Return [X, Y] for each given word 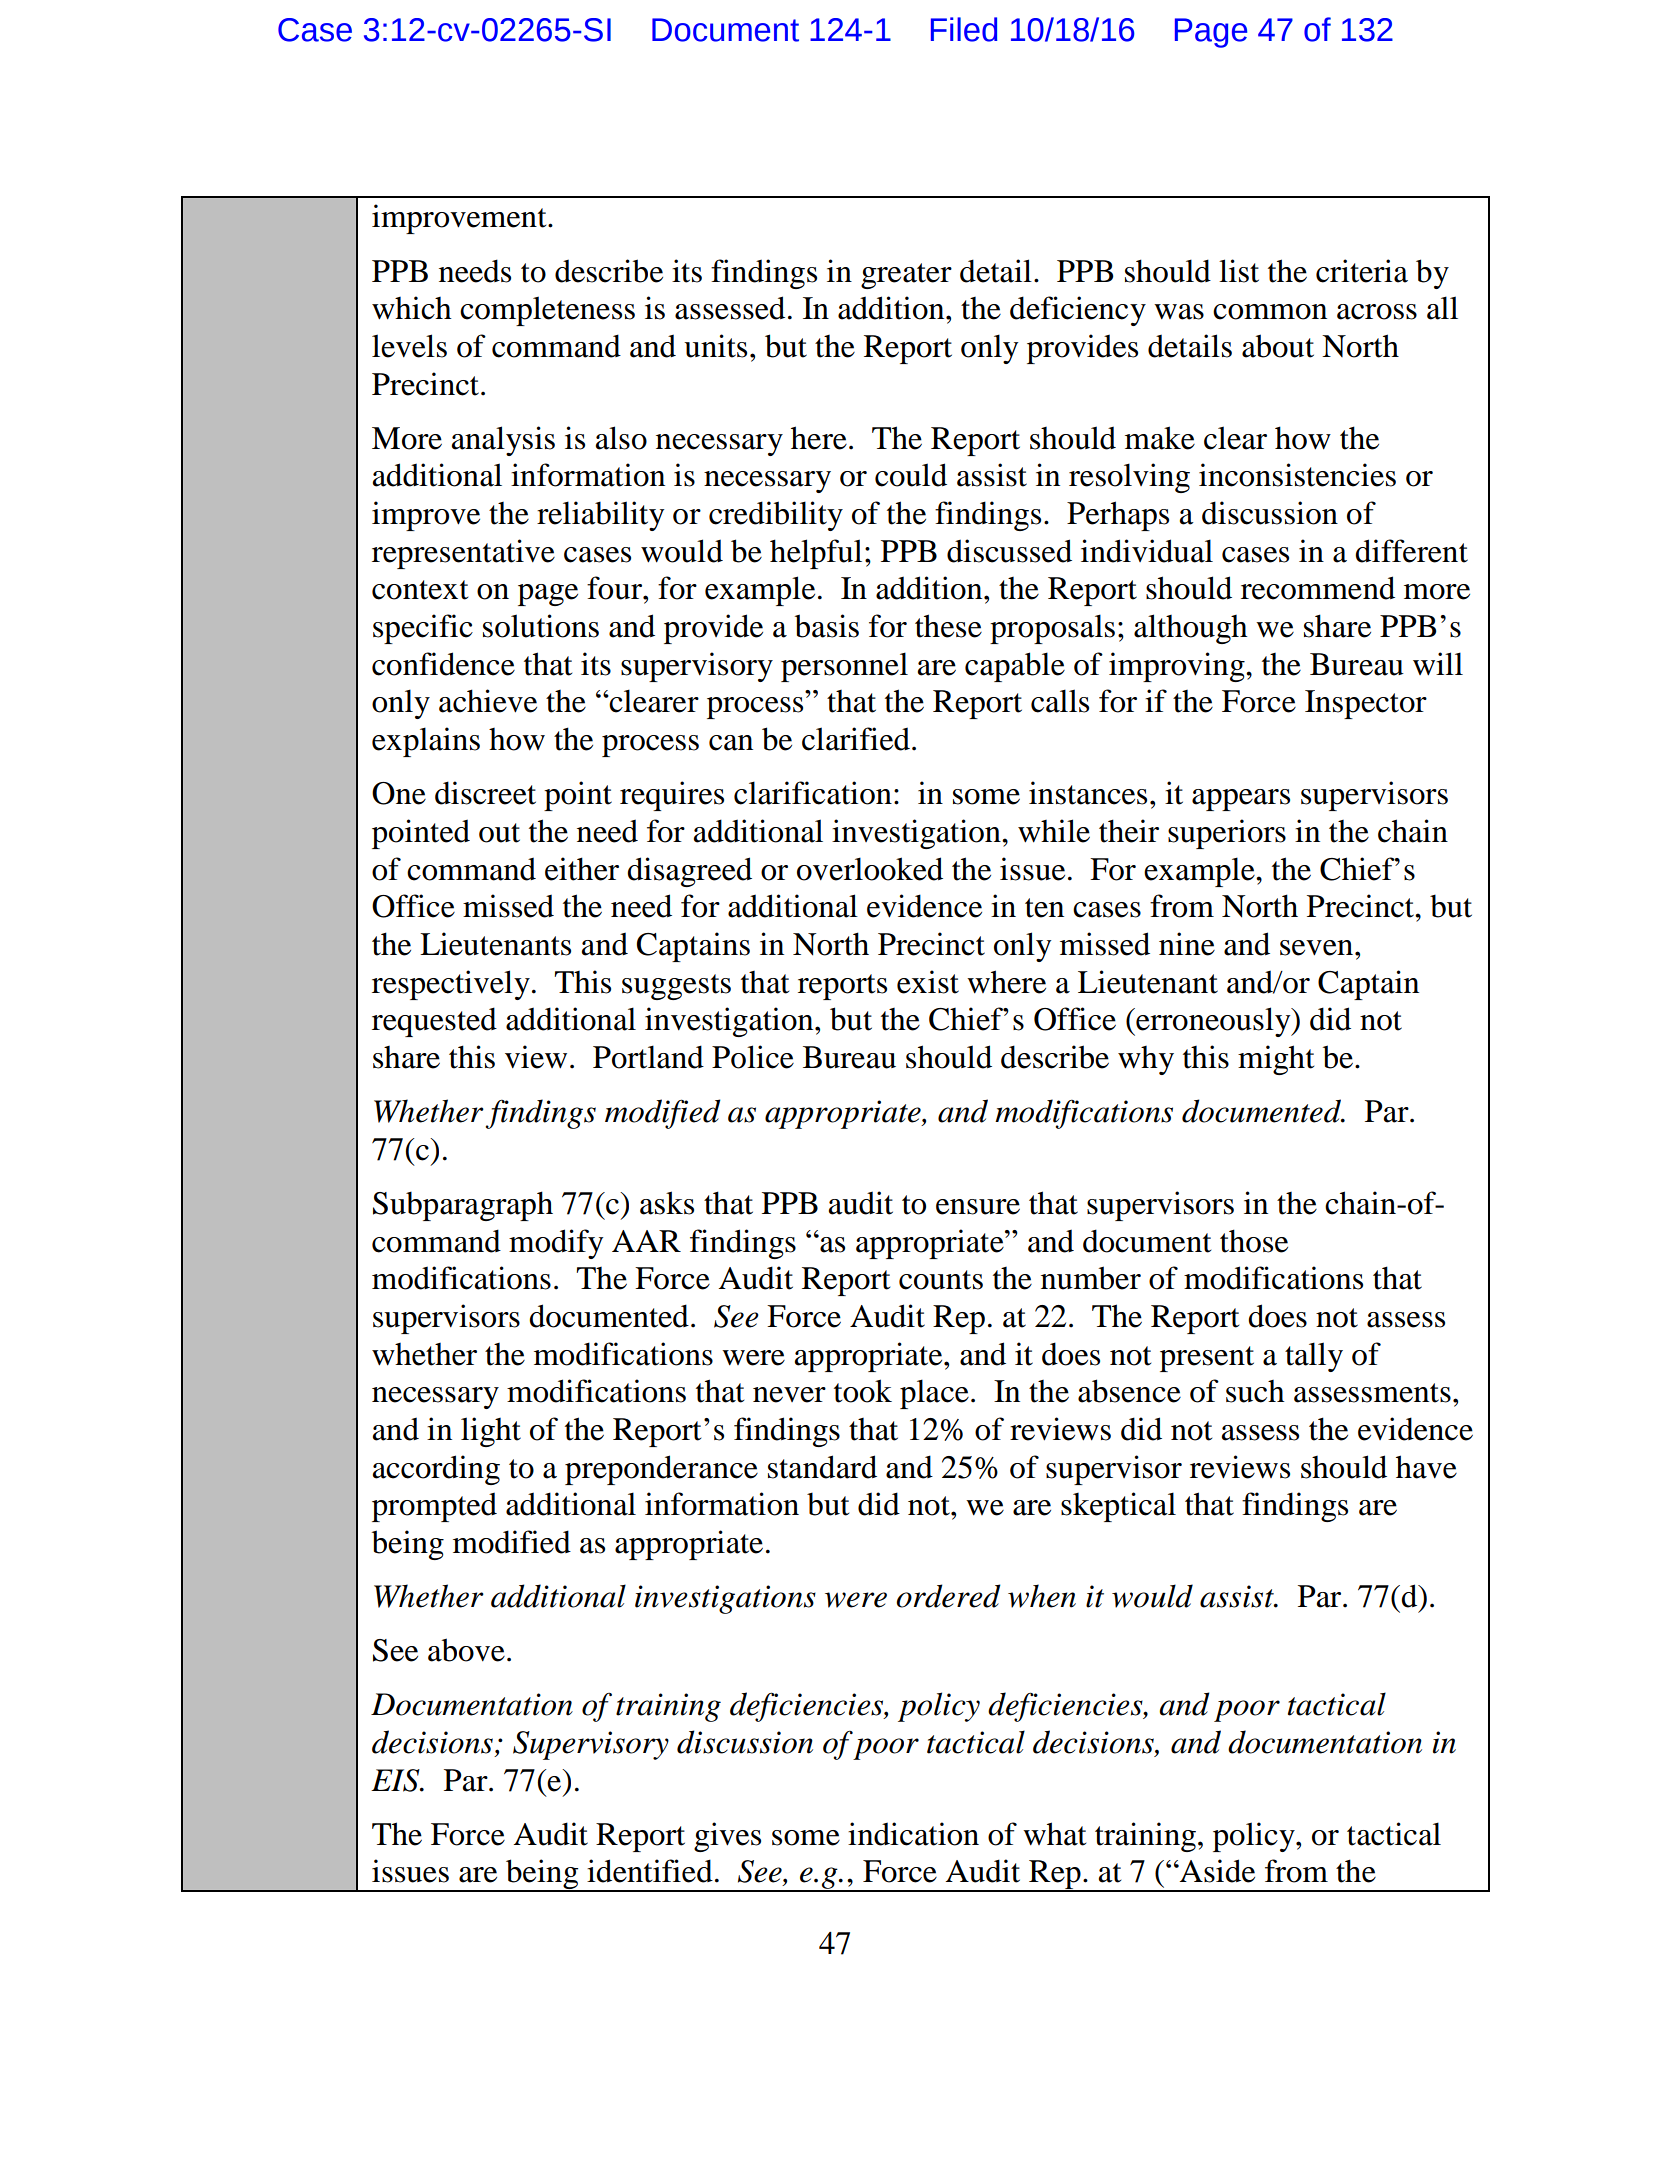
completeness [547, 311]
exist [928, 982]
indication [913, 1834]
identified [650, 1871]
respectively [451, 985]
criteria [1362, 271]
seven [1316, 948]
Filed [964, 29]
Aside [1216, 1871]
